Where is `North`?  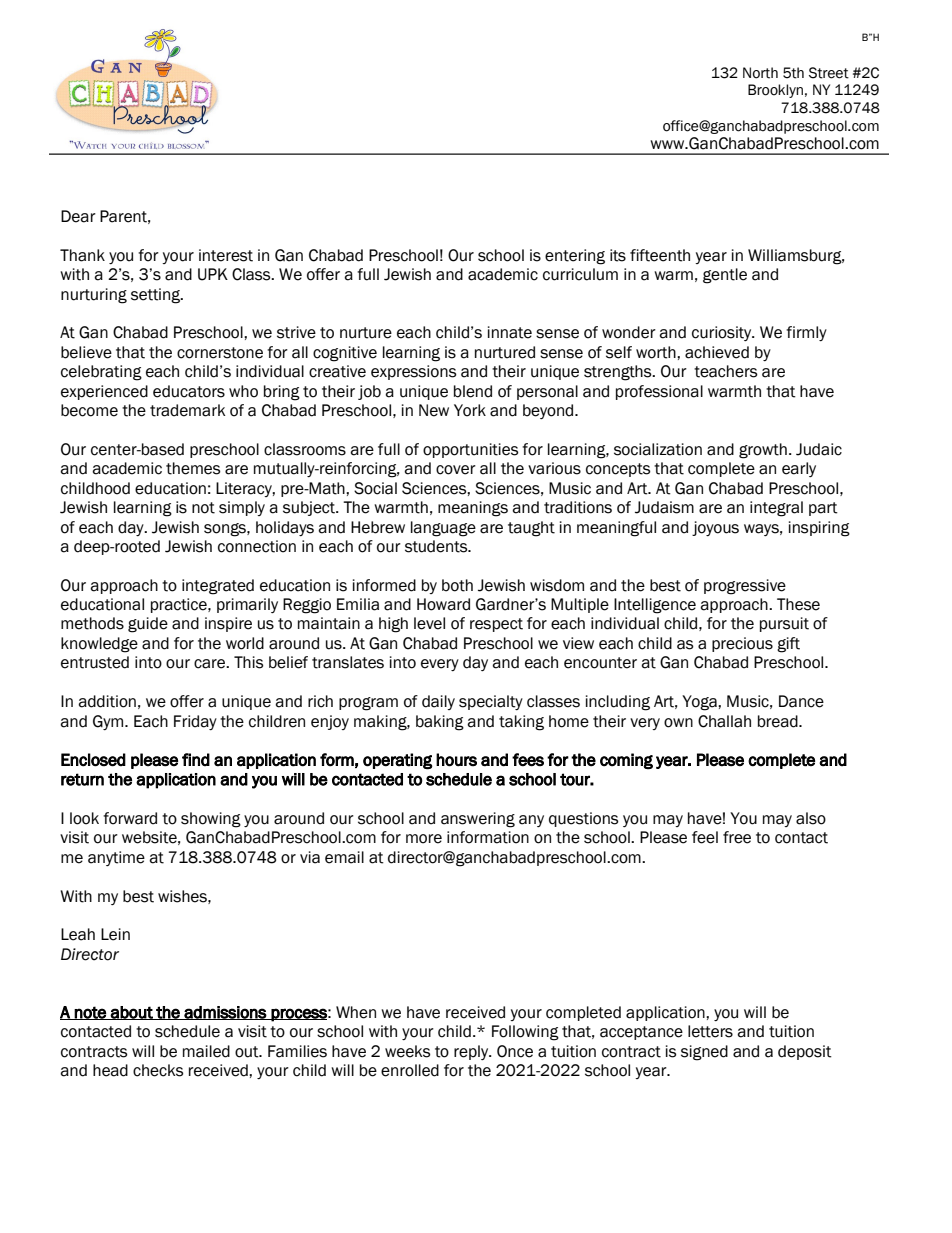 North is located at coordinates (760, 73).
